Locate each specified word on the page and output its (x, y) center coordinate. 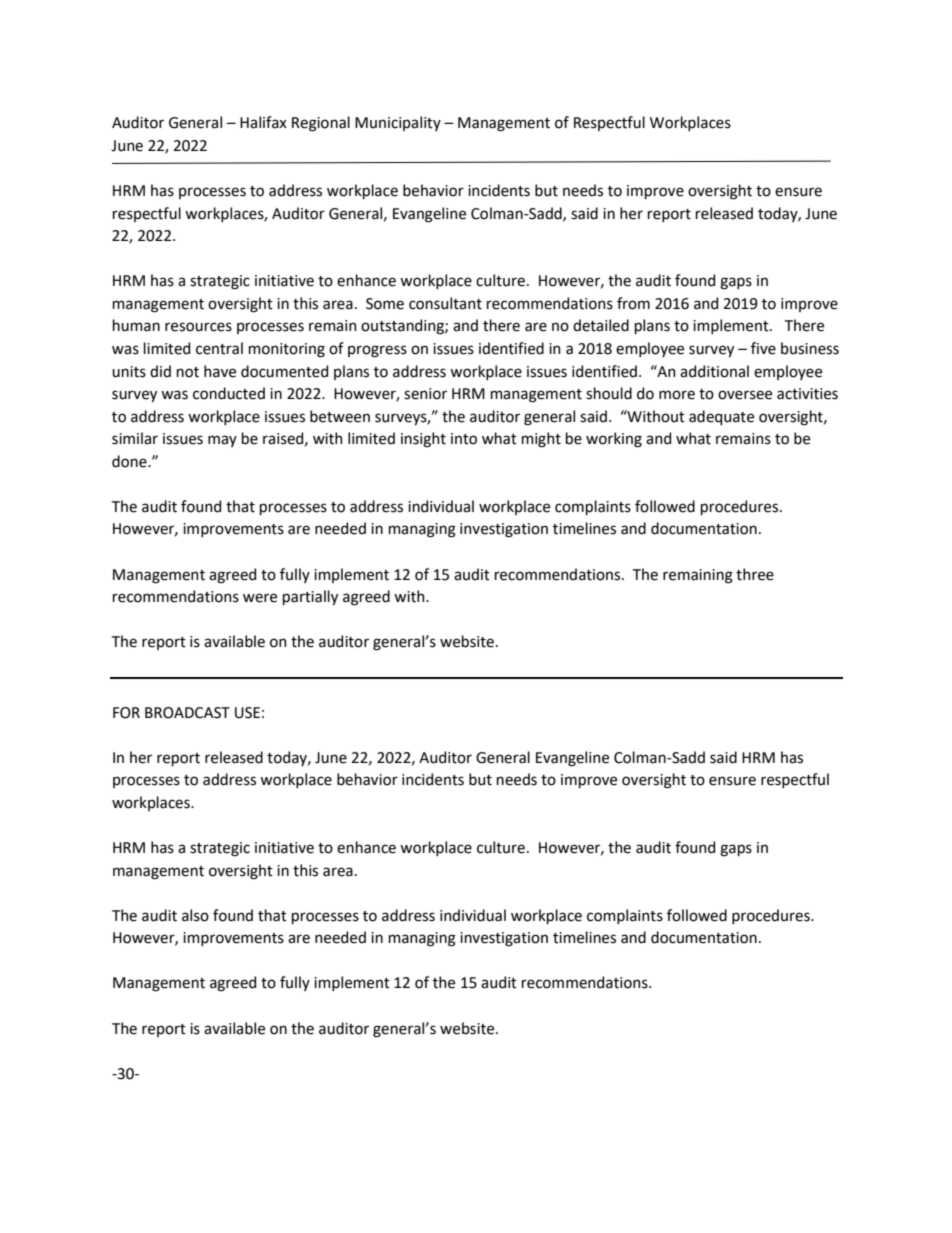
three (755, 574)
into (464, 439)
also (195, 915)
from (633, 303)
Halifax (263, 122)
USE (247, 713)
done (130, 461)
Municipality (398, 123)
